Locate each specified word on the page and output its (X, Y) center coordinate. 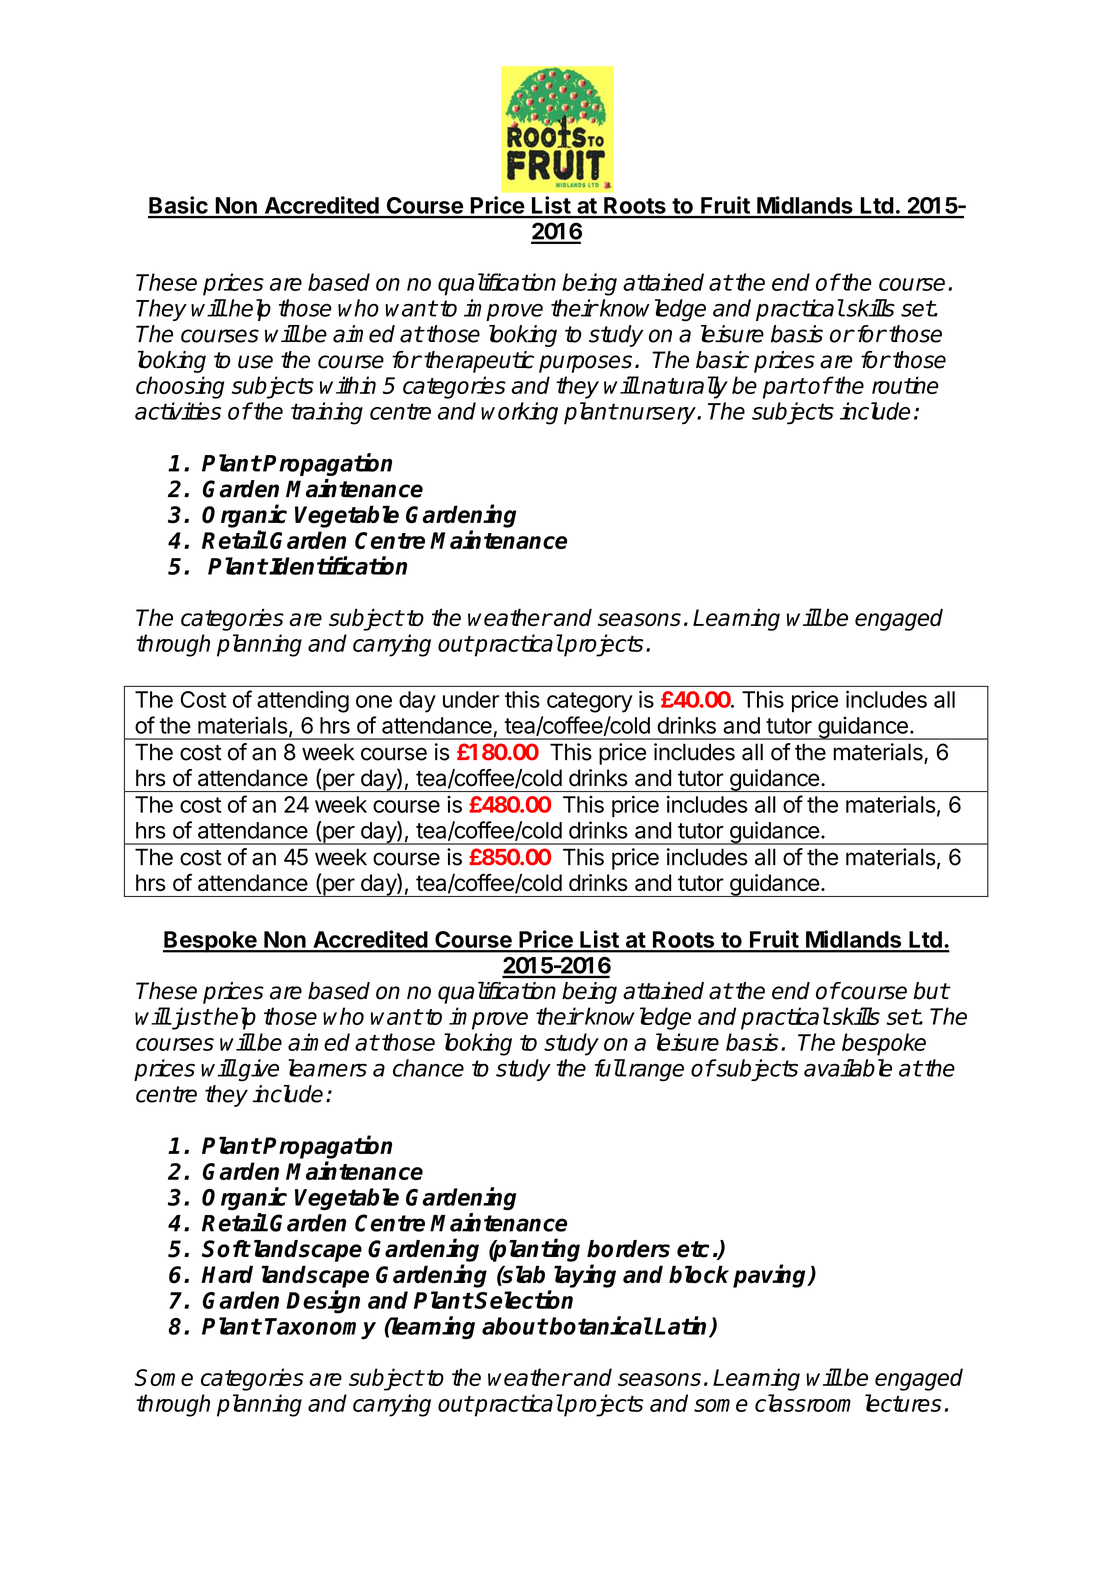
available (848, 1068)
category (590, 702)
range (655, 1072)
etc (693, 1249)
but (931, 991)
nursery (658, 415)
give (258, 1070)
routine (905, 385)
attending (303, 701)
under (471, 699)
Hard (227, 1274)
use (255, 362)
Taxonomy (320, 1328)
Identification (338, 565)
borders (628, 1249)
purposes (585, 364)
